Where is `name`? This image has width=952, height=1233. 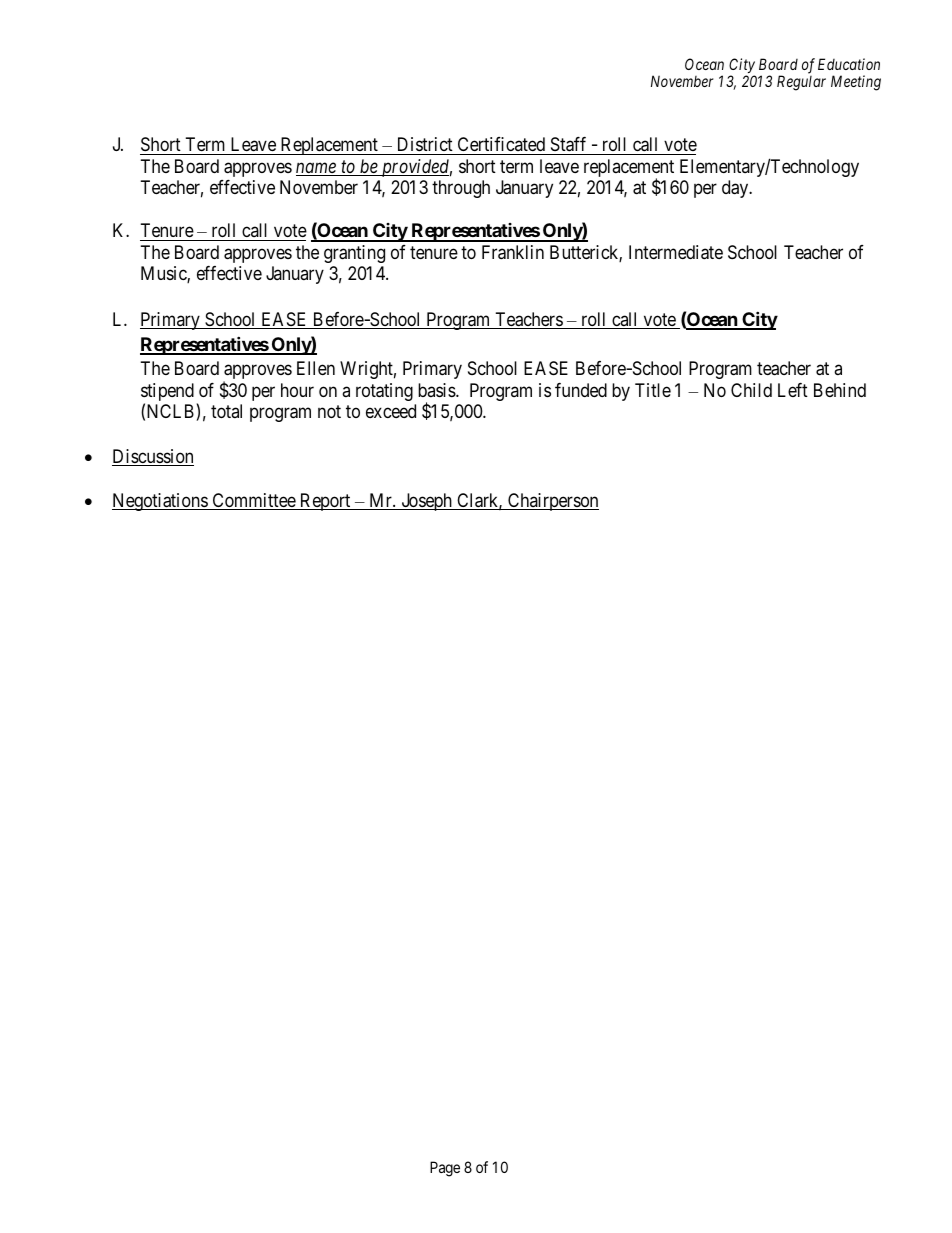 name is located at coordinates (317, 169).
